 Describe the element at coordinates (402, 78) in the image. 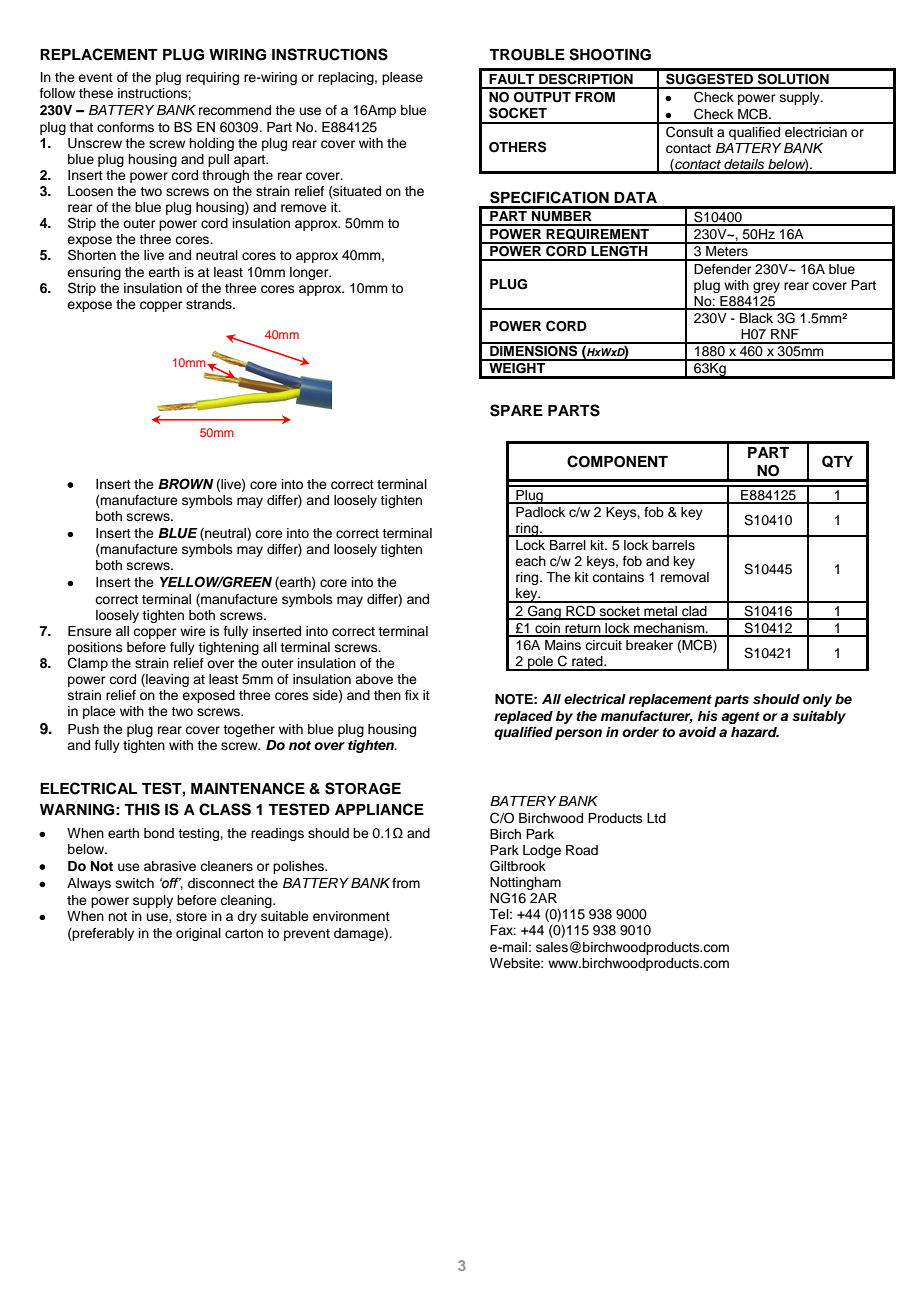

I see `please` at that location.
